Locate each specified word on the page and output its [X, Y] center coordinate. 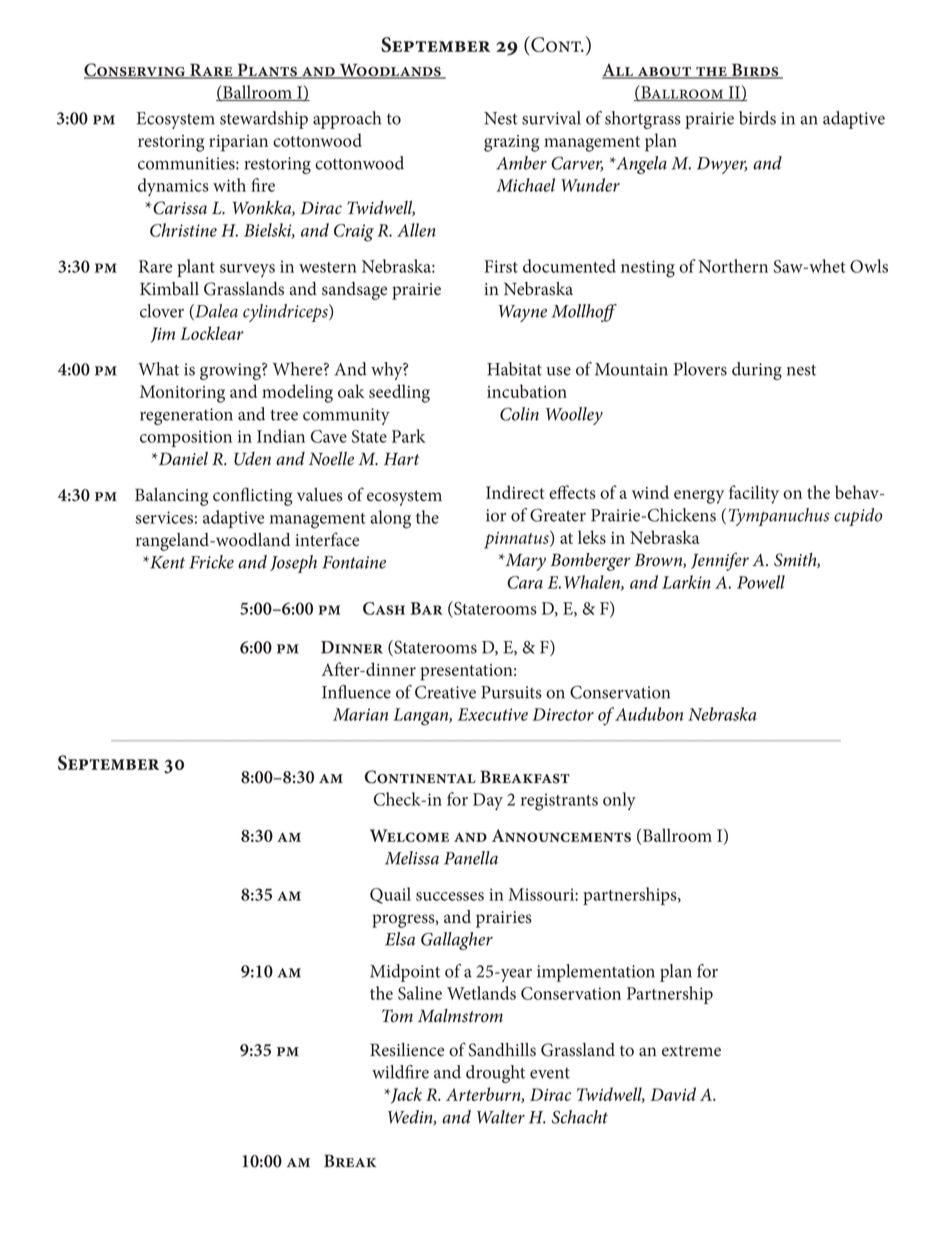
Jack [405, 1095]
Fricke [211, 562]
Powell [761, 582]
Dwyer [722, 165]
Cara [525, 582]
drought [495, 1074]
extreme [691, 1051]
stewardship [264, 120]
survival [551, 118]
